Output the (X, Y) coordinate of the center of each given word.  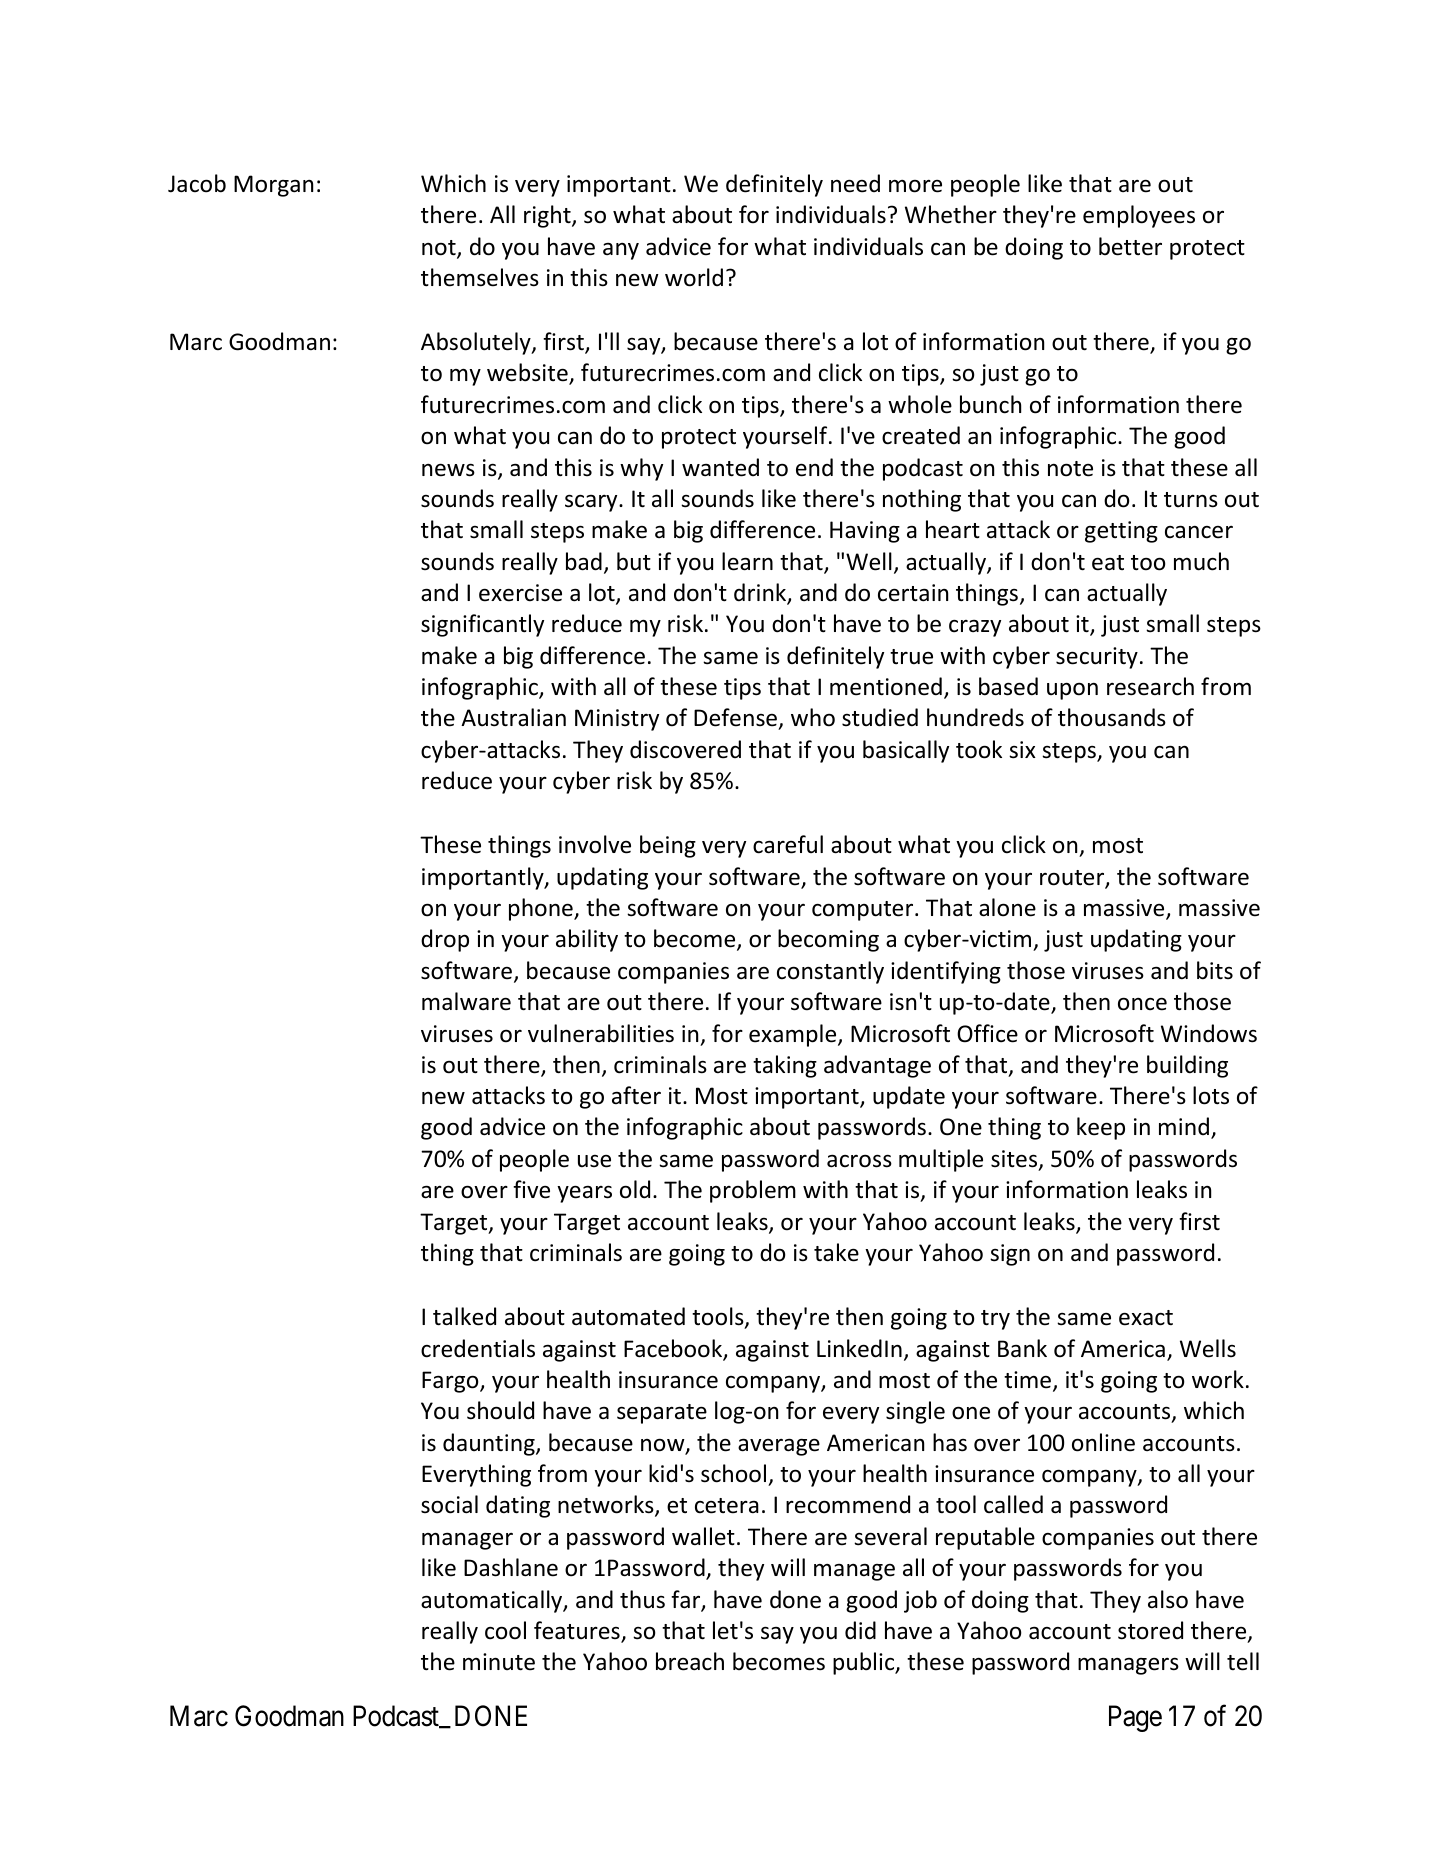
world (694, 277)
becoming (828, 940)
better (1130, 246)
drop (445, 940)
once (1142, 1004)
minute (499, 1662)
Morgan (273, 186)
